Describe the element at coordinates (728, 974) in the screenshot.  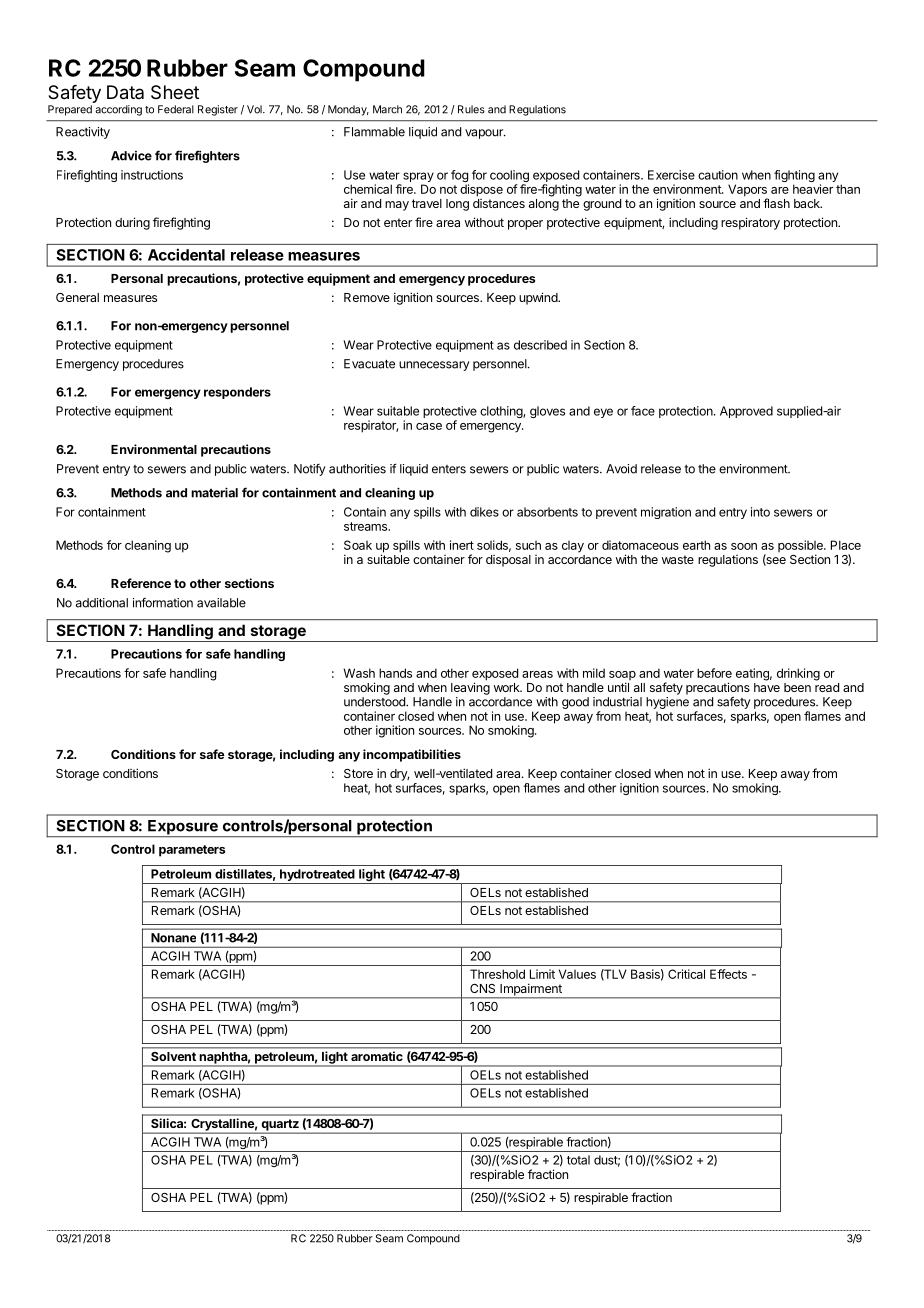
I see `Effects` at that location.
